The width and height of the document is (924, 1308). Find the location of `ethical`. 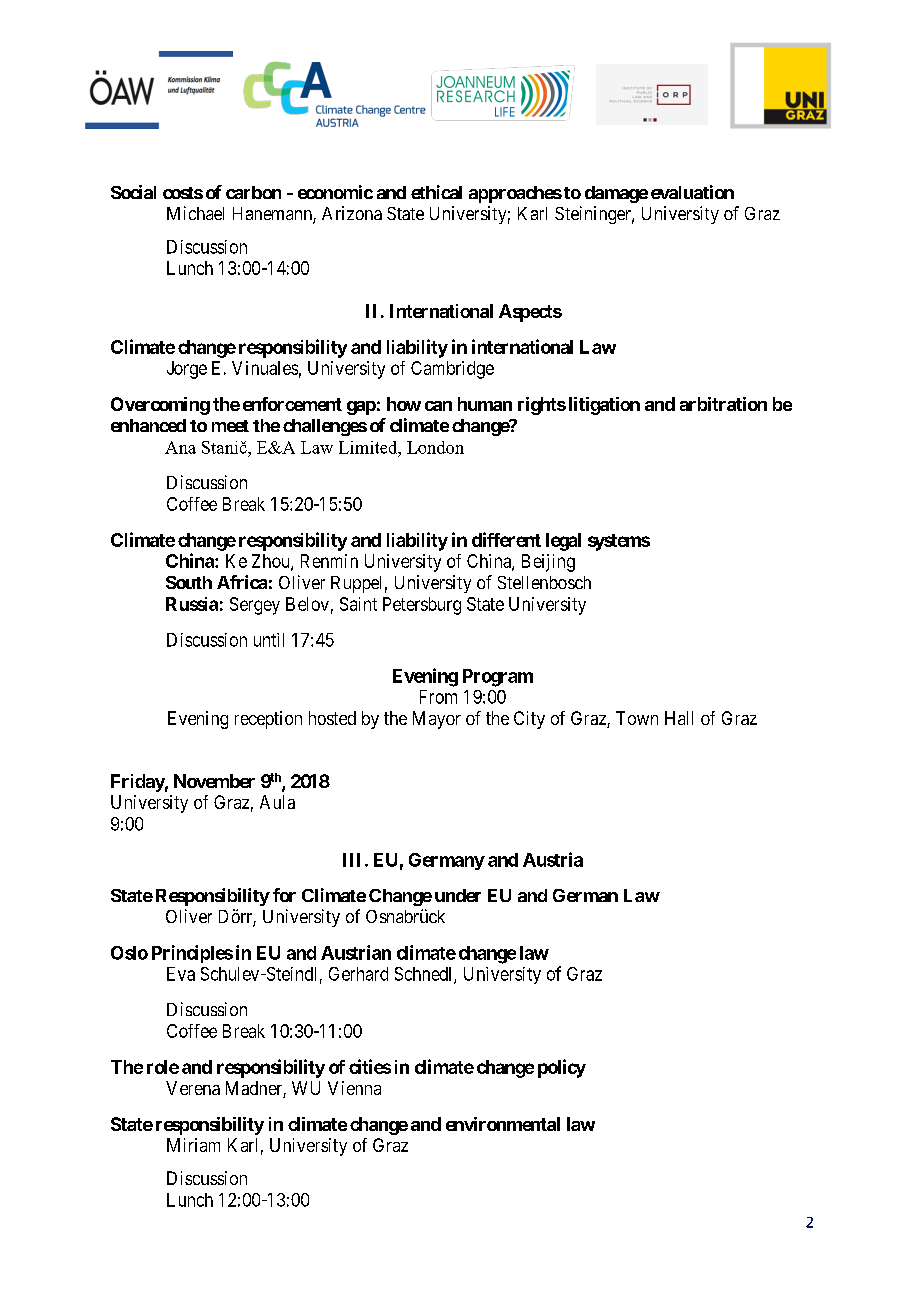

ethical is located at coordinates (436, 192).
